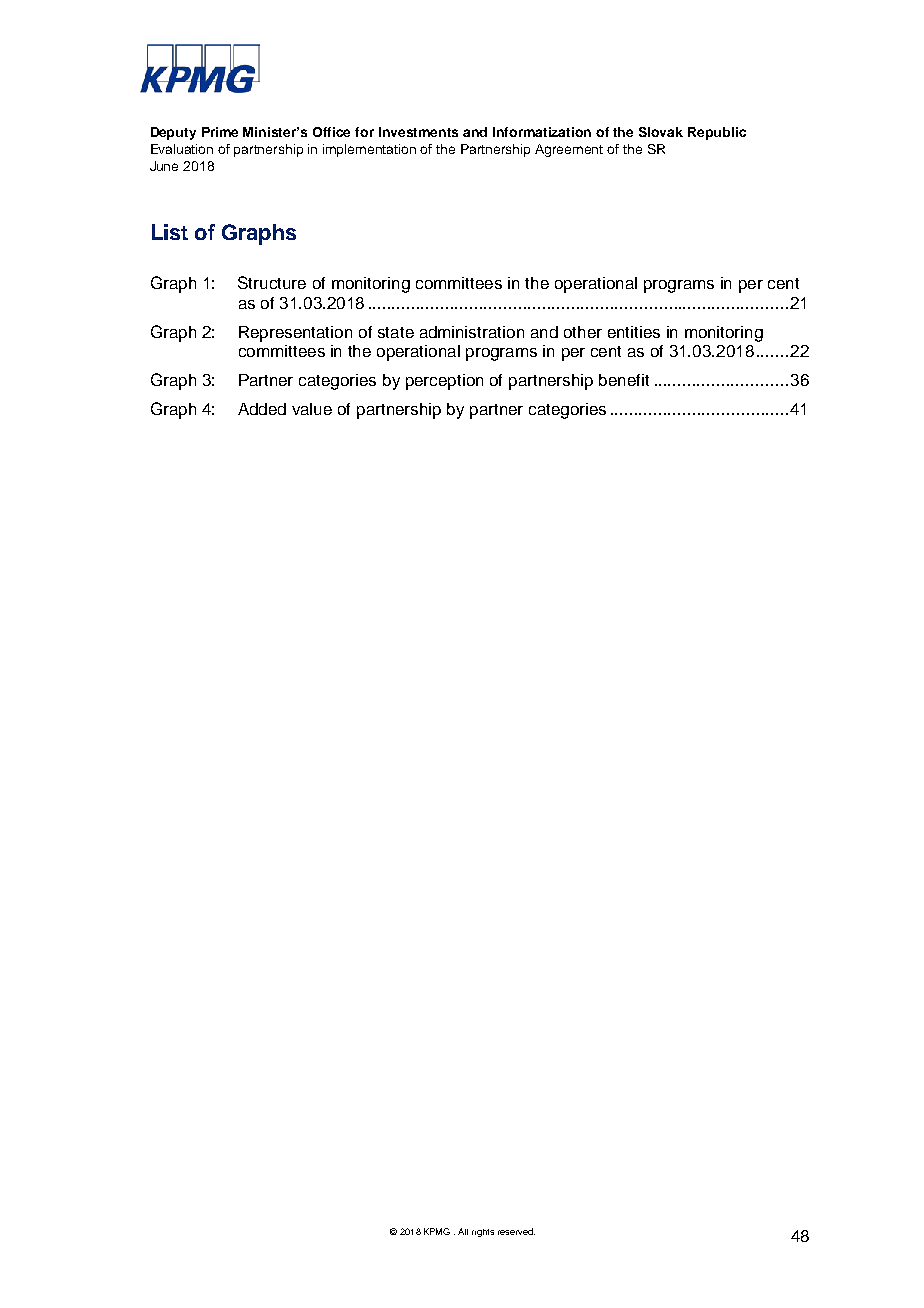  Describe the element at coordinates (220, 132) in the page. I see `Prime` at that location.
